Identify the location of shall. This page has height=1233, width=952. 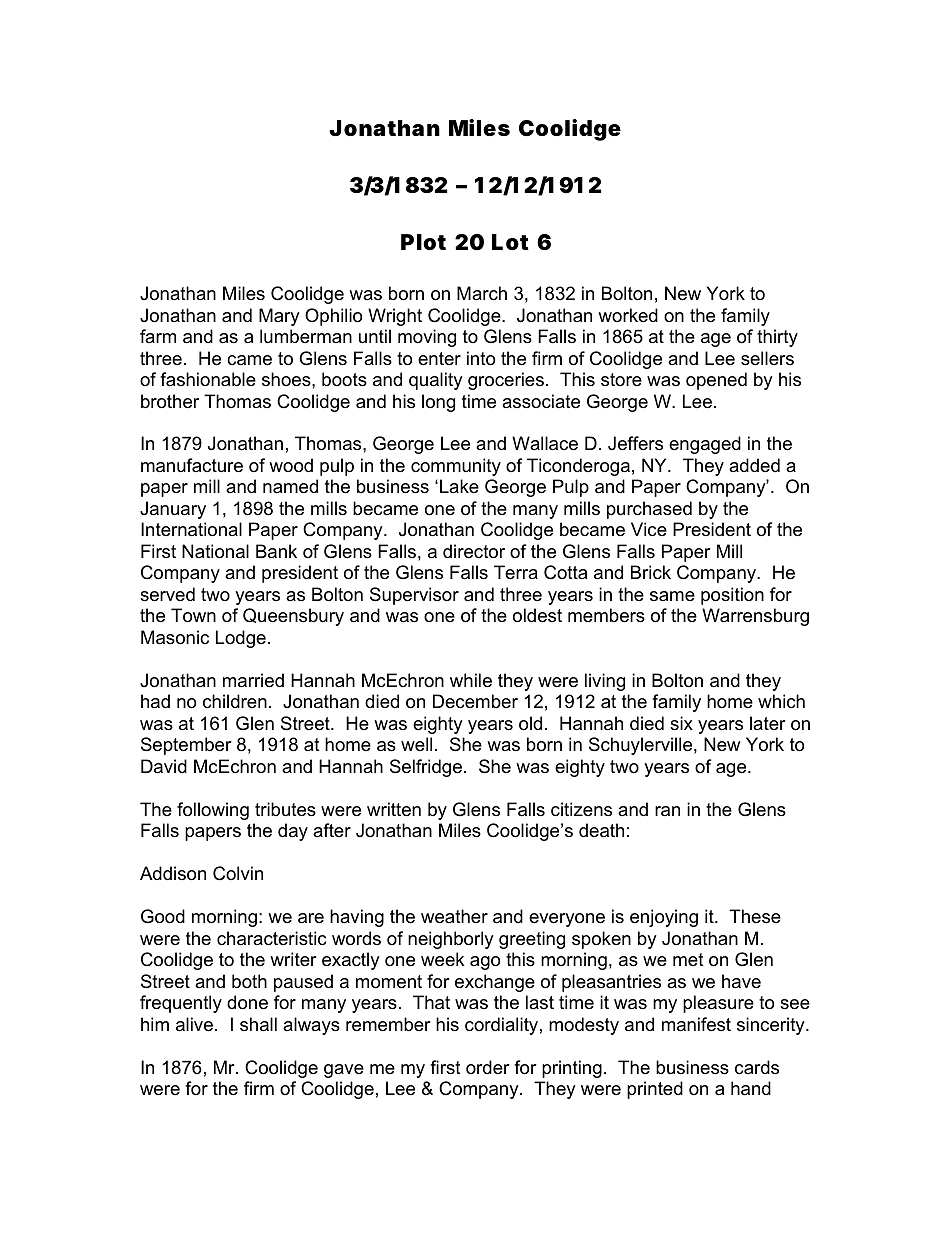
(258, 1024).
